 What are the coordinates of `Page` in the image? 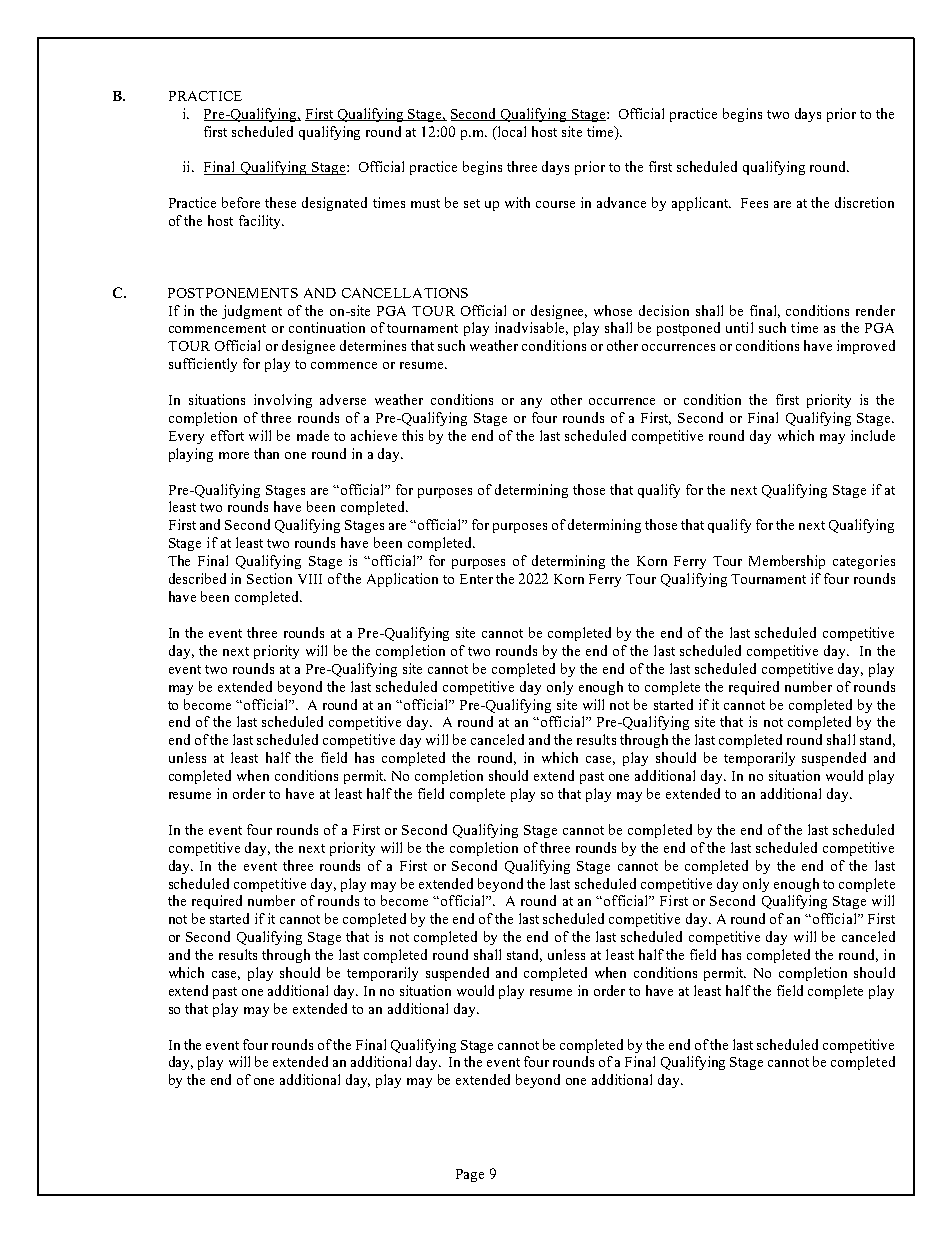 It's located at (470, 1175).
